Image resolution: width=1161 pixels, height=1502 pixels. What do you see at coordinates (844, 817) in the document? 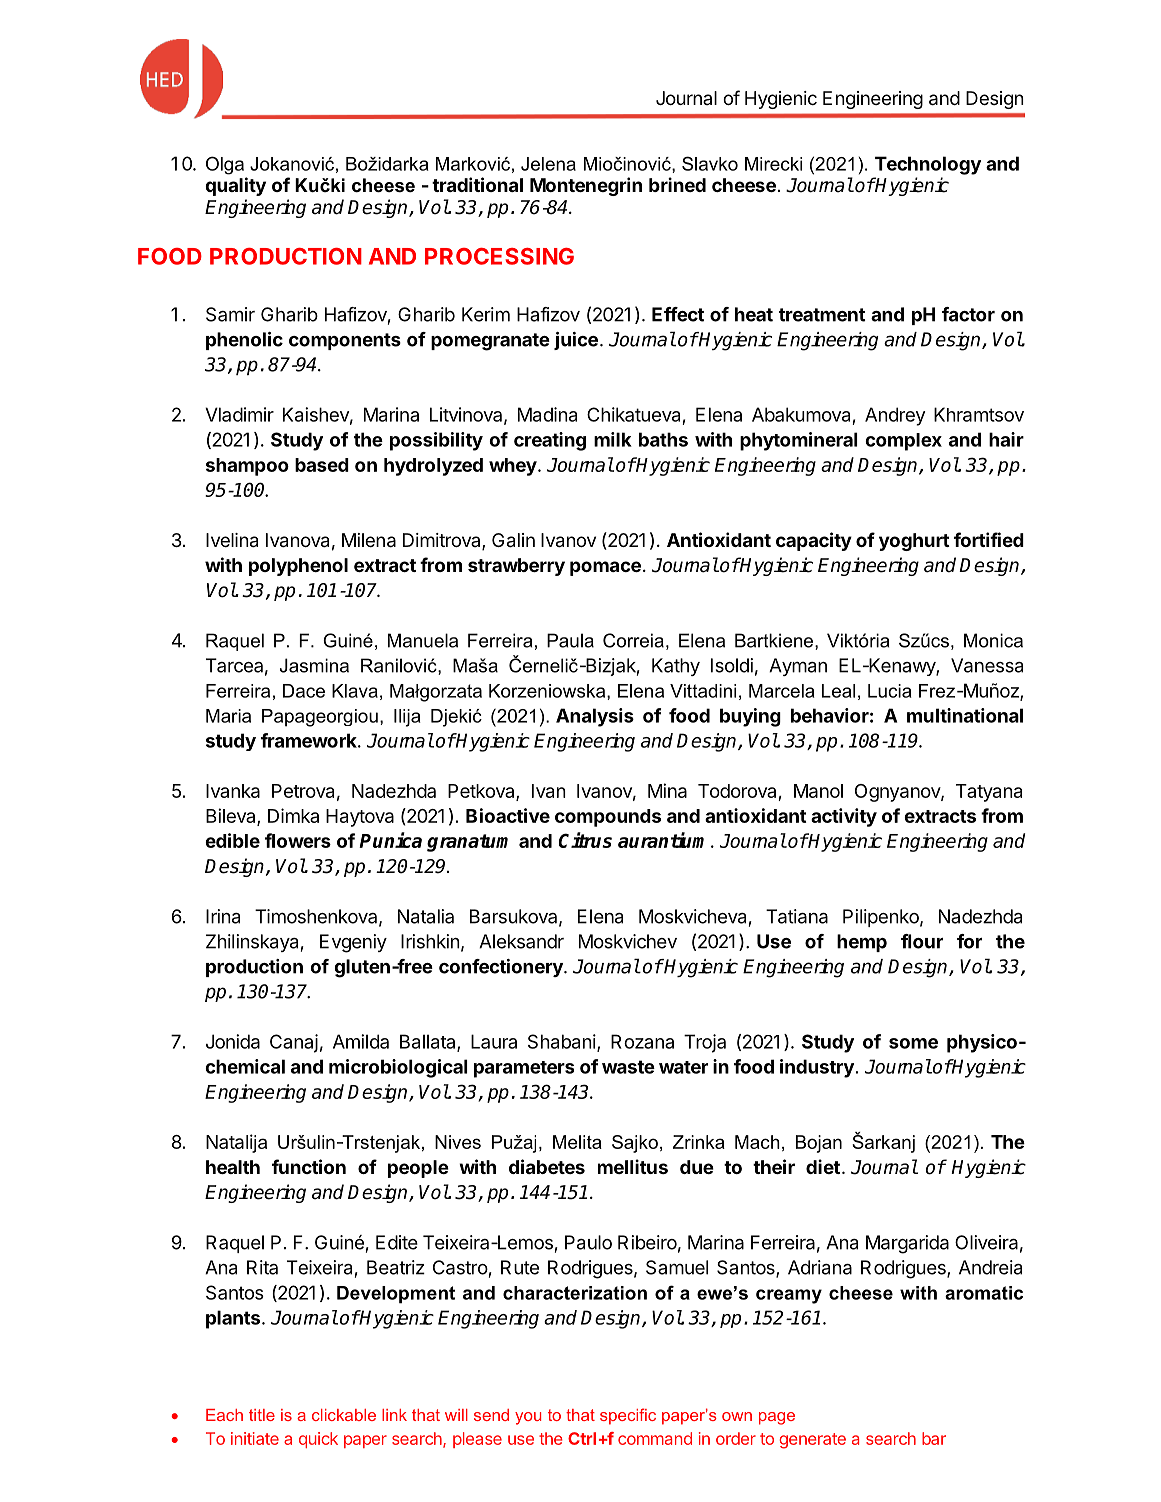
I see `activity` at bounding box center [844, 817].
